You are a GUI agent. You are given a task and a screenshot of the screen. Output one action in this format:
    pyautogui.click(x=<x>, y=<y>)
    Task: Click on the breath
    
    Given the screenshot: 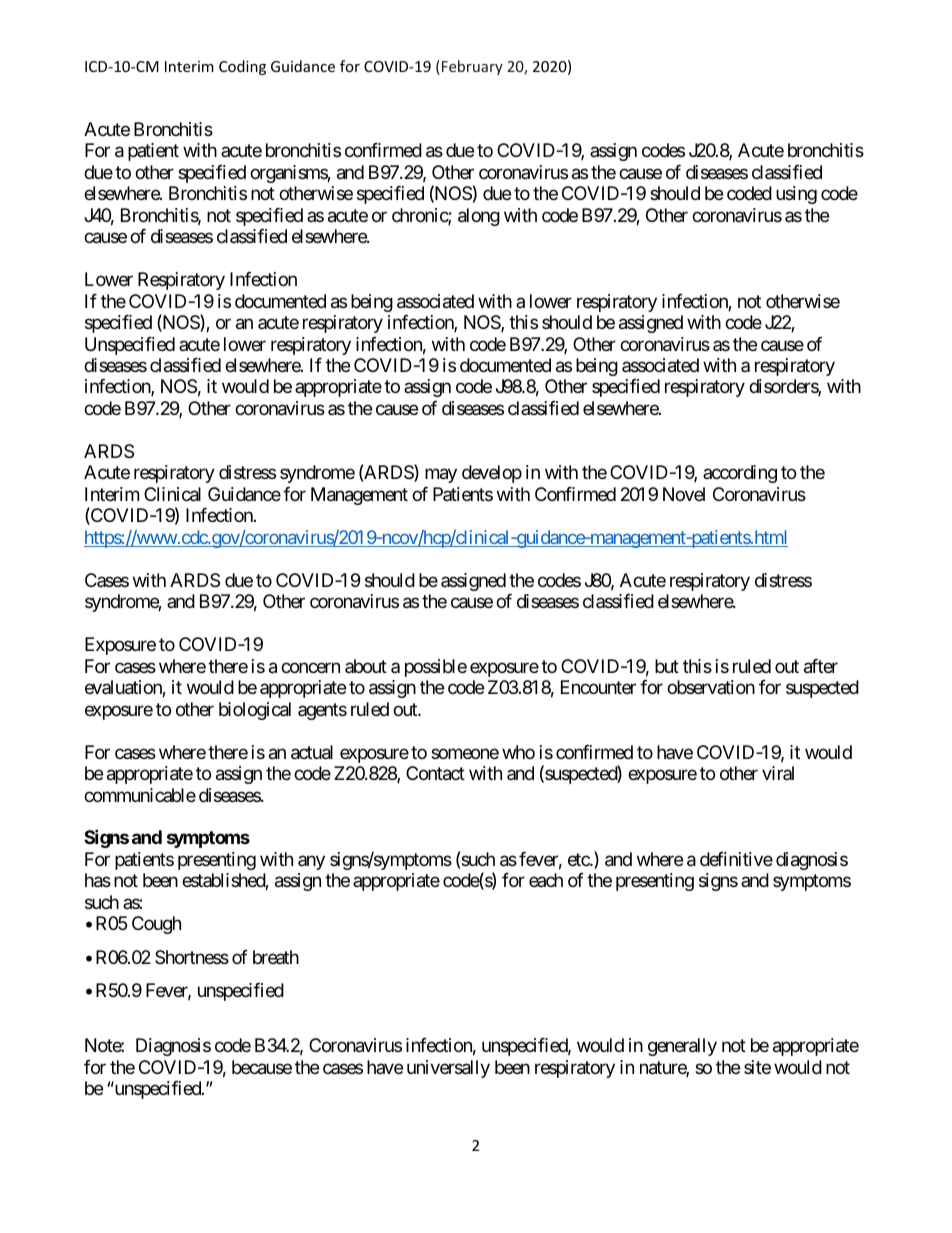 What is the action you would take?
    pyautogui.click(x=276, y=957)
